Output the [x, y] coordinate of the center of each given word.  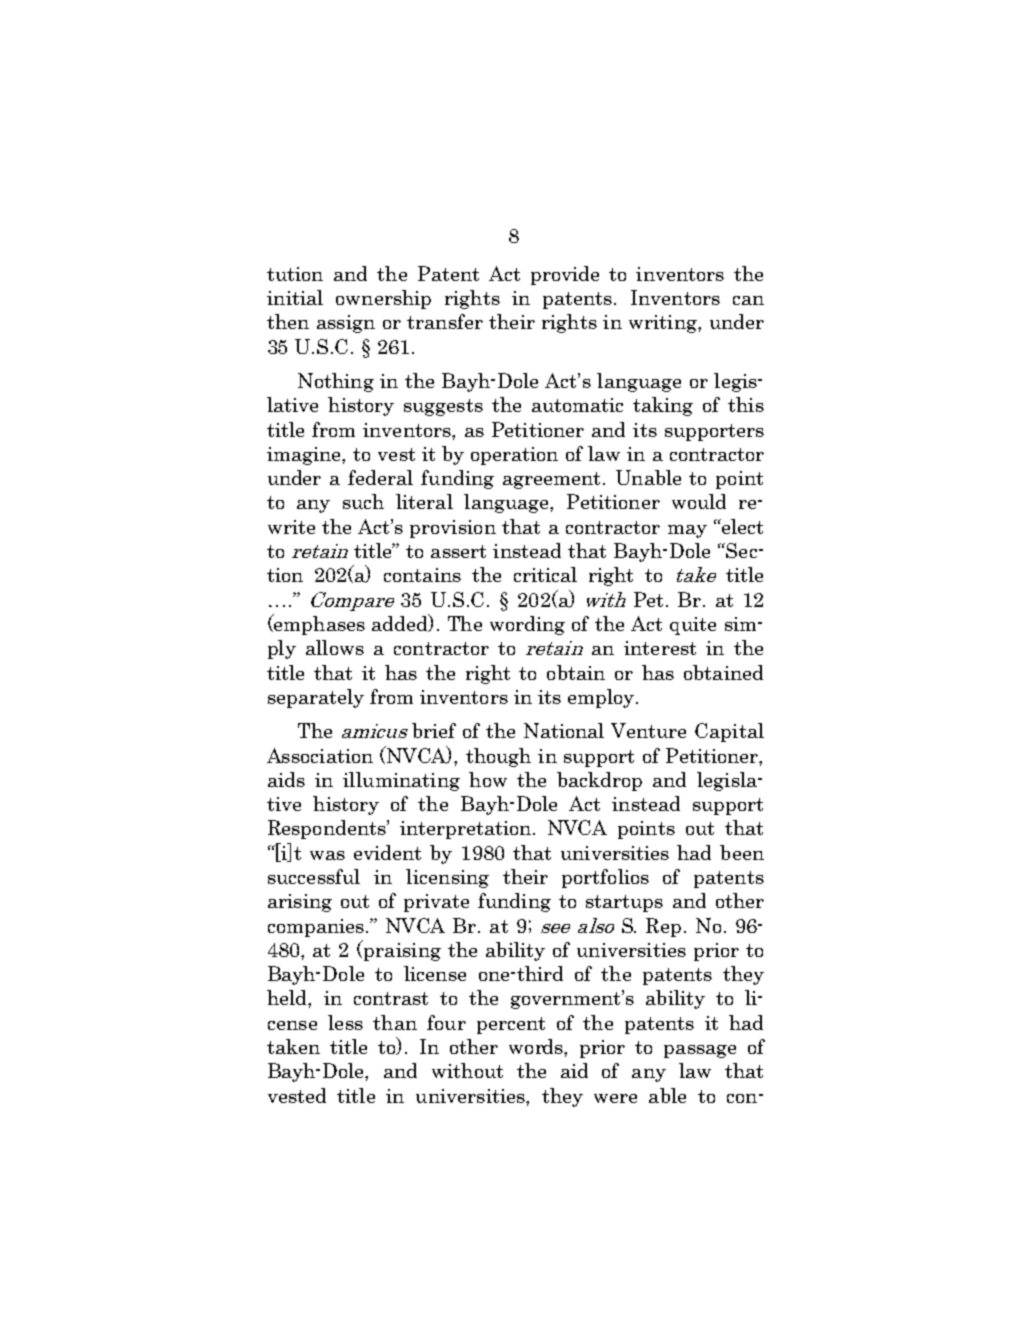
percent [511, 1025]
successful [314, 876]
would [699, 501]
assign [346, 324]
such [363, 501]
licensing [447, 878]
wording [527, 625]
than [395, 1022]
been [742, 852]
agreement [551, 480]
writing [664, 324]
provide [565, 275]
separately [316, 698]
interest [660, 648]
